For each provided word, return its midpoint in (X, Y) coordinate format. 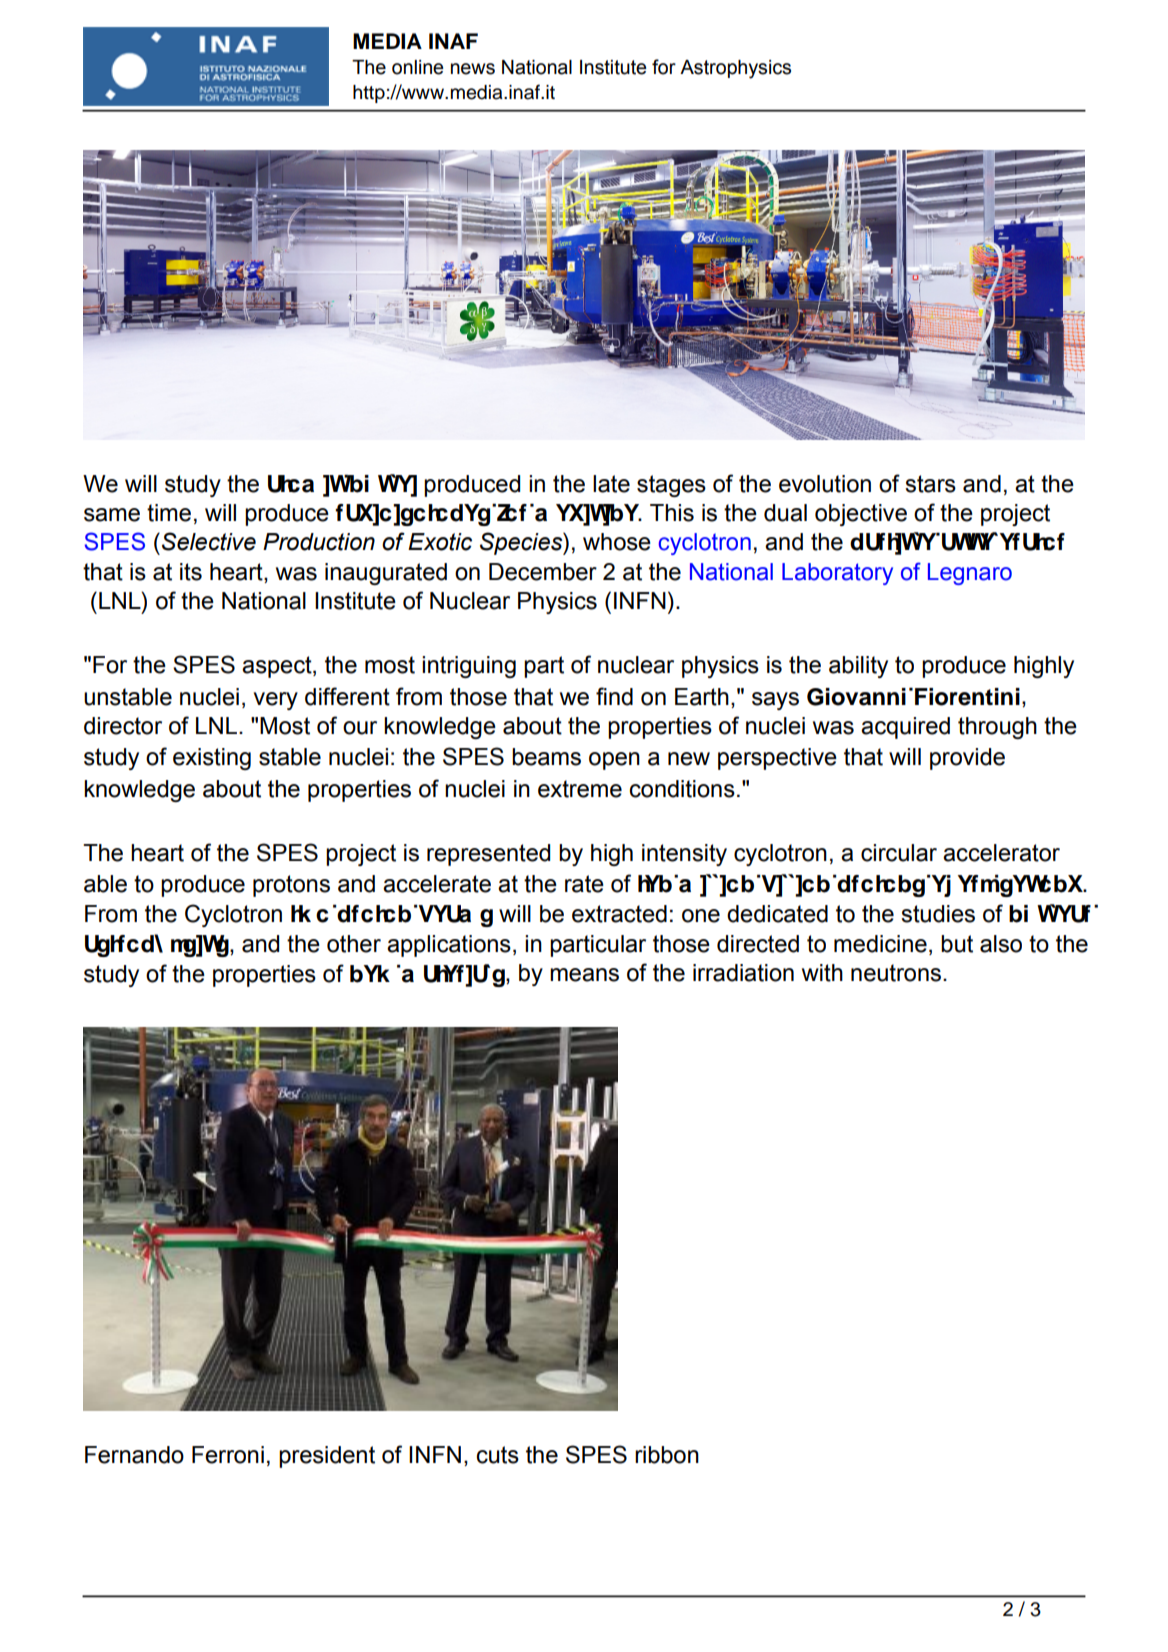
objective (861, 515)
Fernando (134, 1455)
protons (291, 886)
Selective (209, 541)
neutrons (896, 973)
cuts (498, 1455)
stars (930, 484)
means (584, 975)
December (543, 572)
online (418, 67)
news (473, 69)
